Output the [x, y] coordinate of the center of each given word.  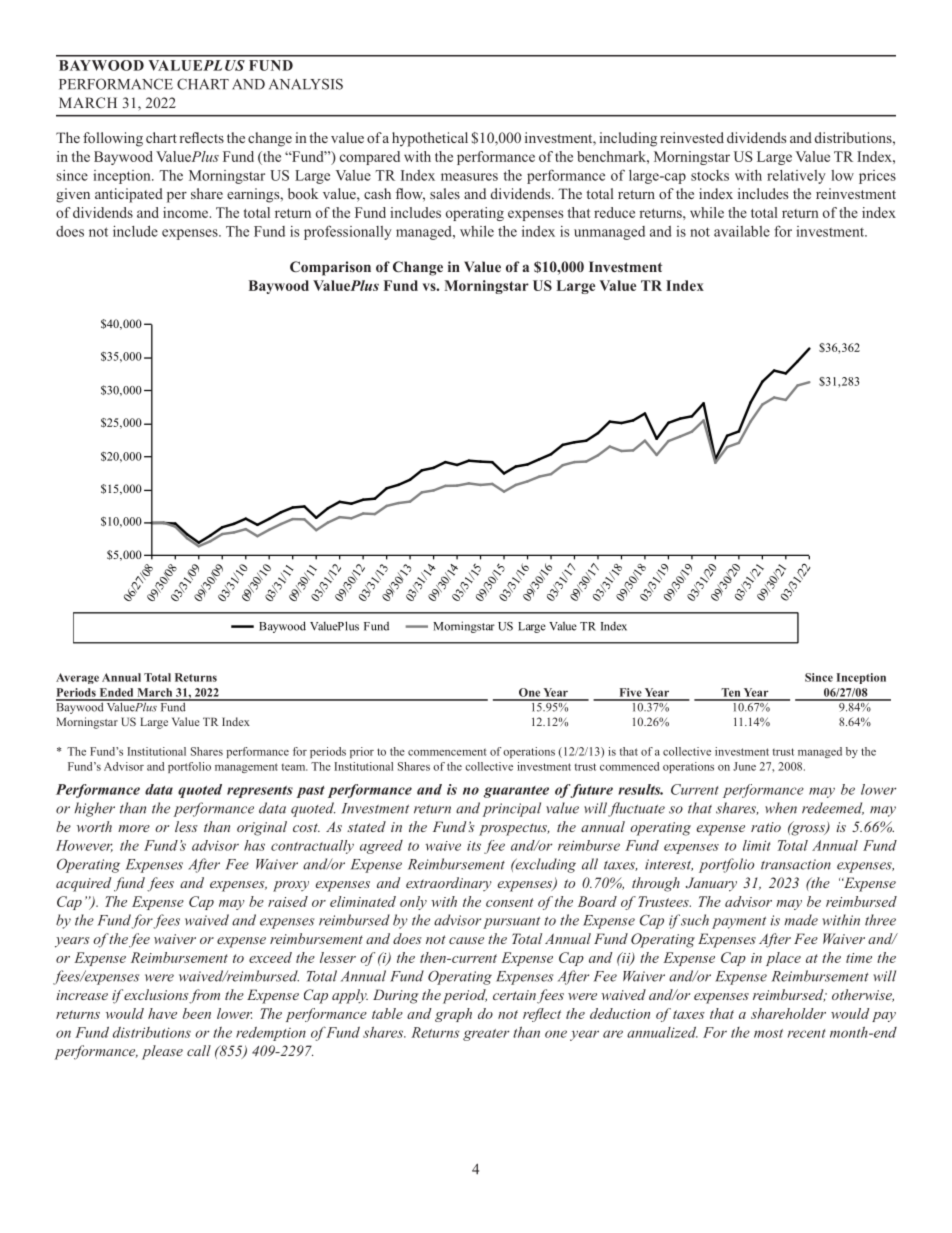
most [768, 1033]
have [162, 1013]
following [113, 139]
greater [486, 1035]
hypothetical [430, 139]
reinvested [692, 137]
